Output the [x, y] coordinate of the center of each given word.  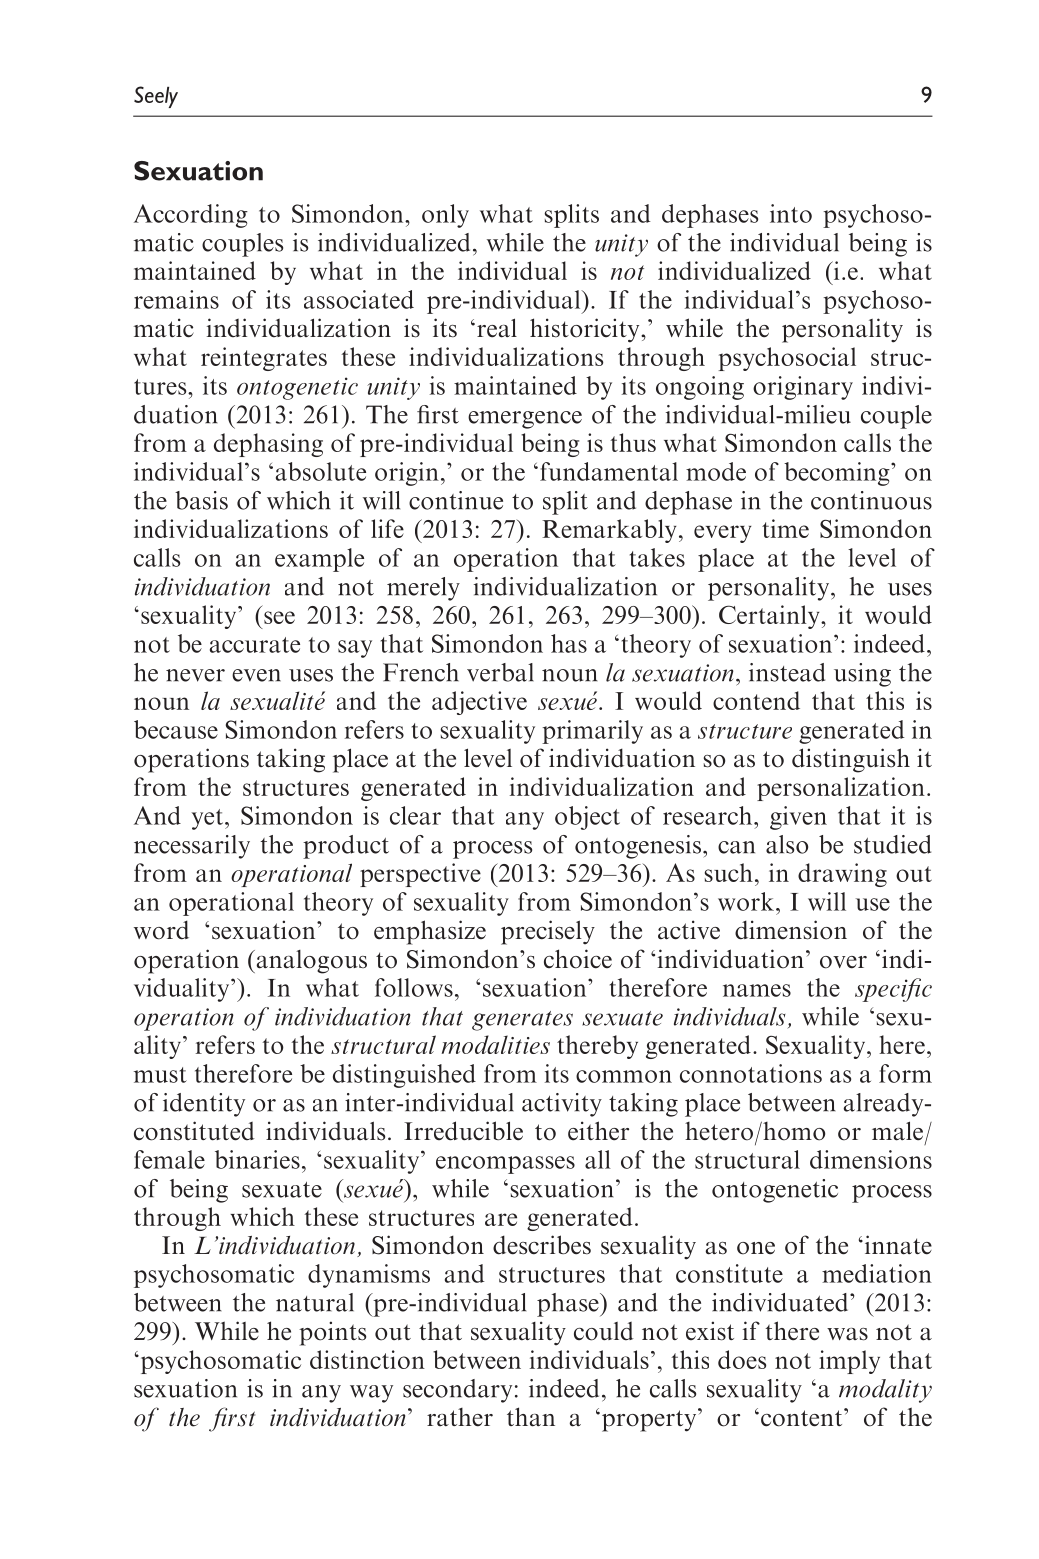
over [843, 962]
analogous [310, 962]
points [332, 1333]
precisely [548, 932]
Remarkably [609, 531]
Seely [156, 97]
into [791, 213]
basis [201, 500]
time [785, 528]
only [445, 216]
